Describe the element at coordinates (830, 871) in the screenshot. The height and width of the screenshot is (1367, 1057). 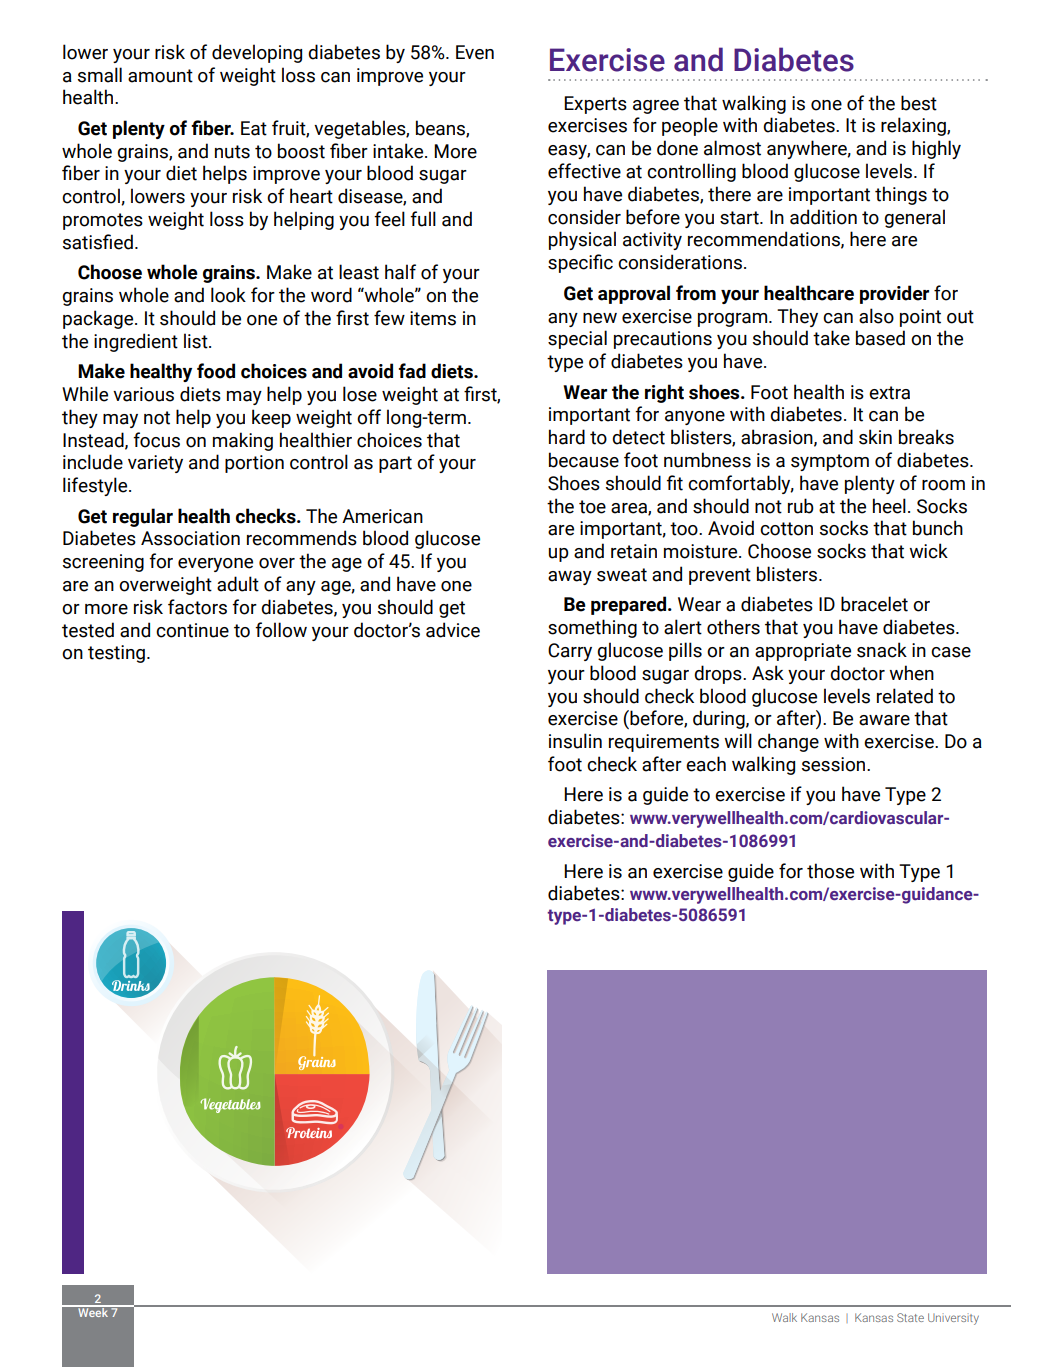
I see `those` at that location.
